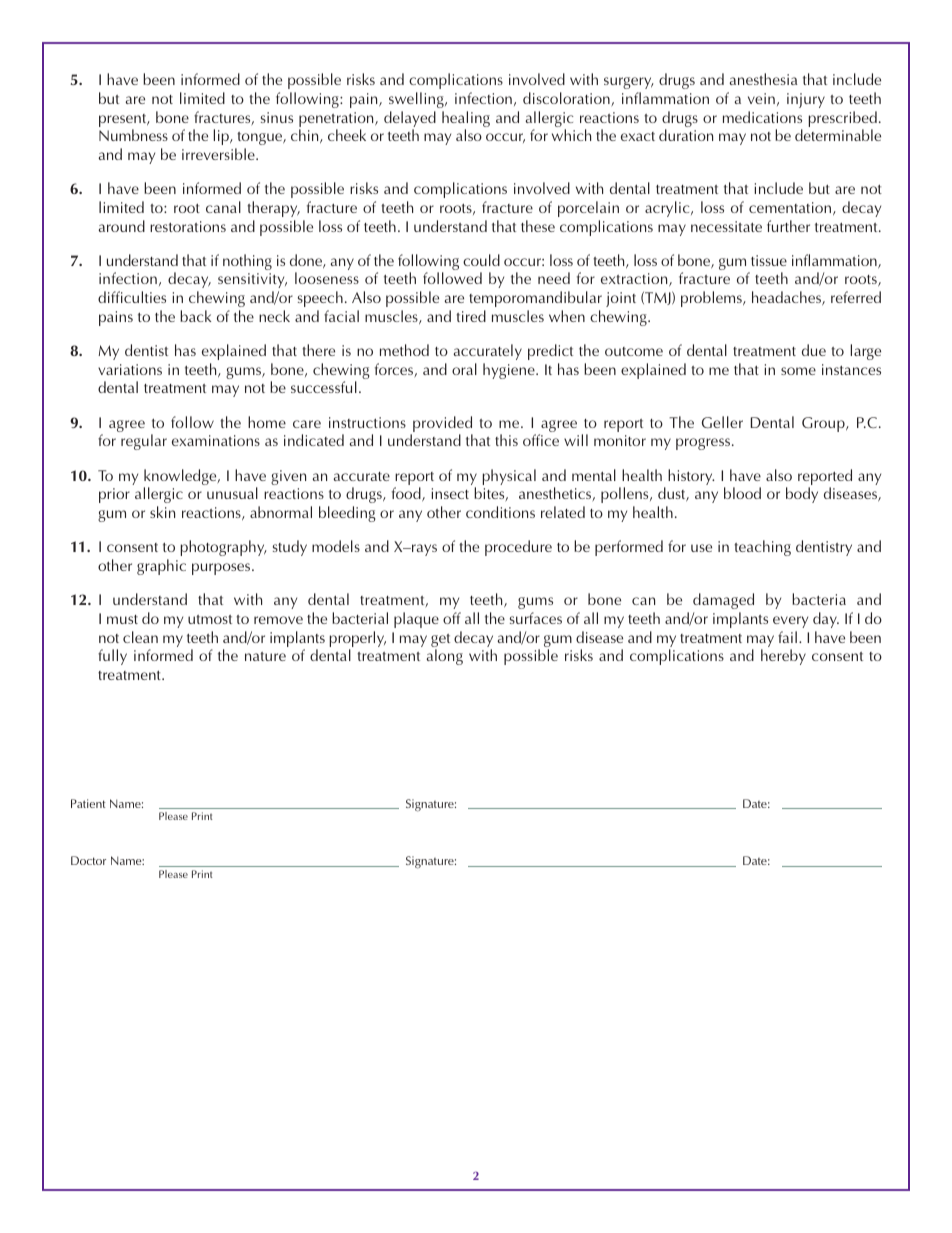  I want to click on graphic, so click(161, 567).
